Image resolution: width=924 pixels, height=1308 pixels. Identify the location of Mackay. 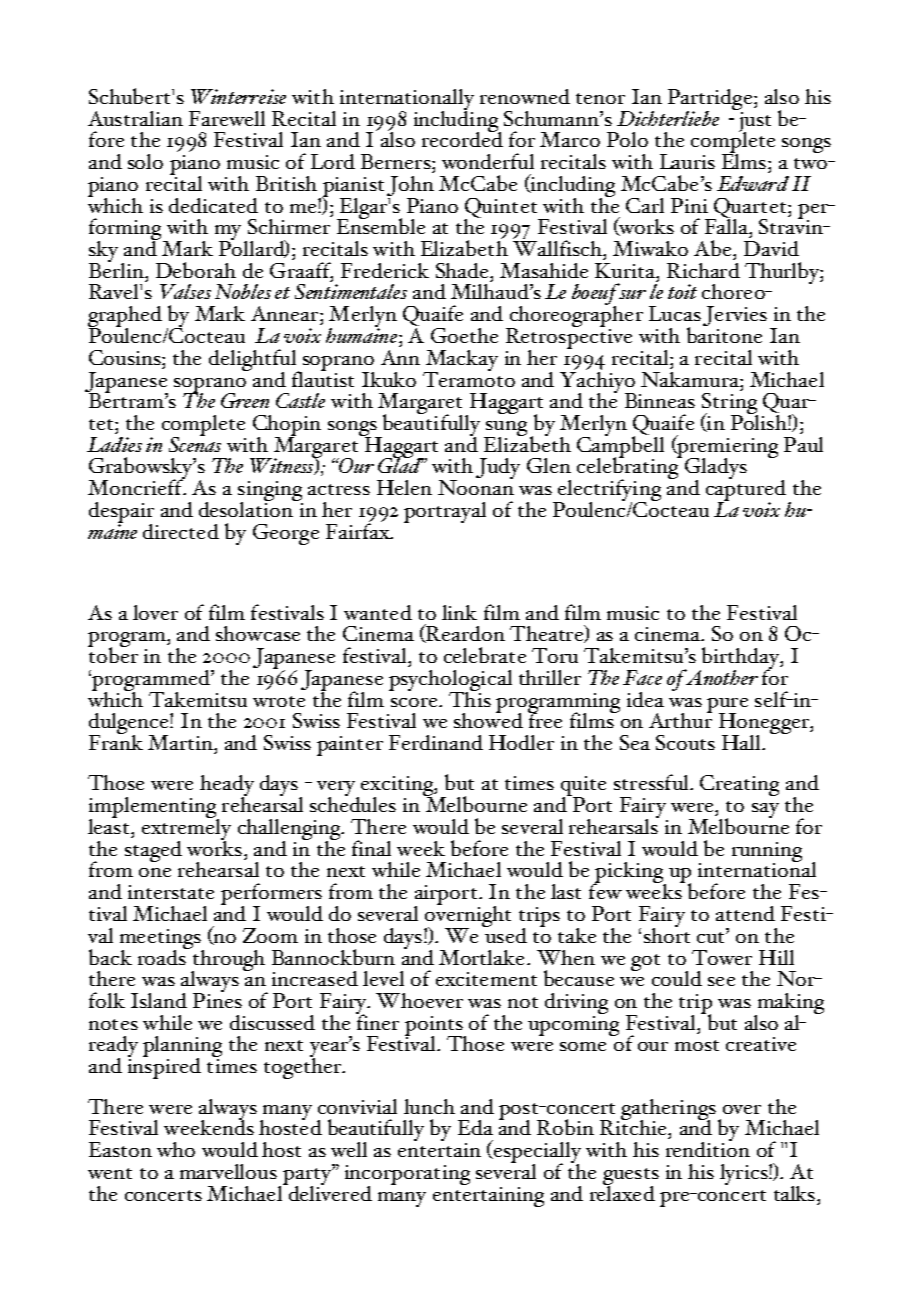
(461, 361).
